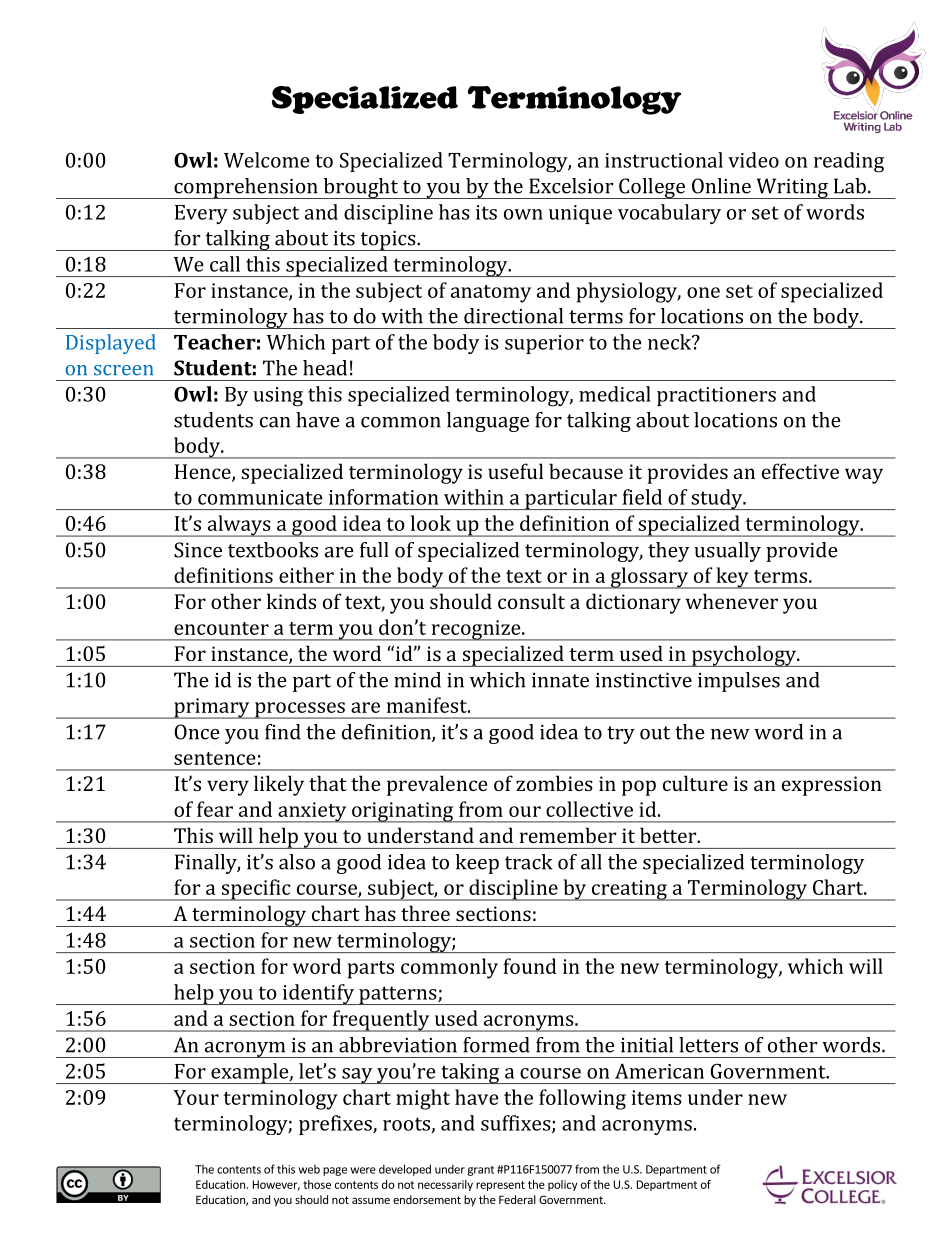  Describe the element at coordinates (196, 1097) in the page. I see `Your` at that location.
